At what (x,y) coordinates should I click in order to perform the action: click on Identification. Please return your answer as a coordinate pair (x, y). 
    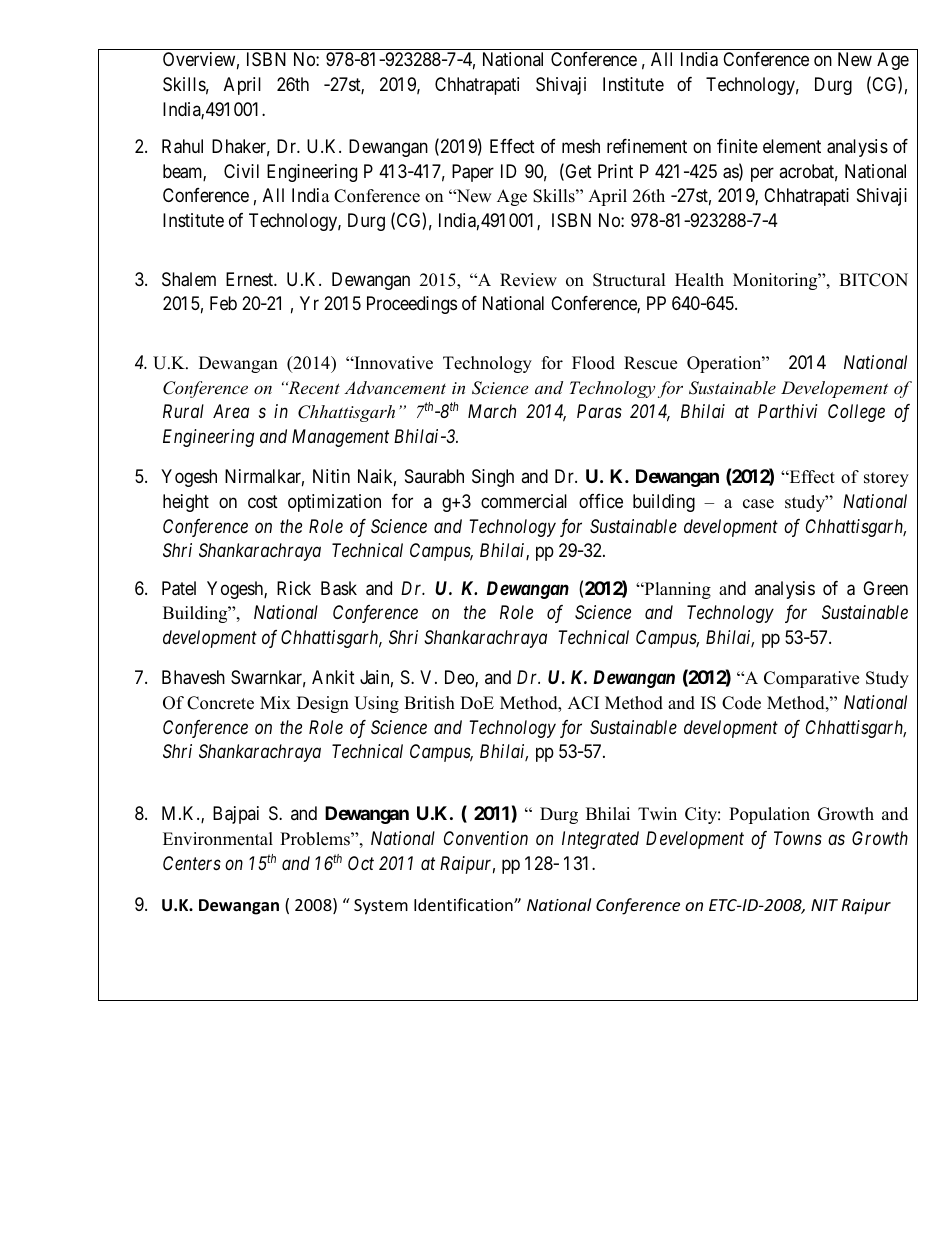
    Looking at the image, I should click on (464, 904).
